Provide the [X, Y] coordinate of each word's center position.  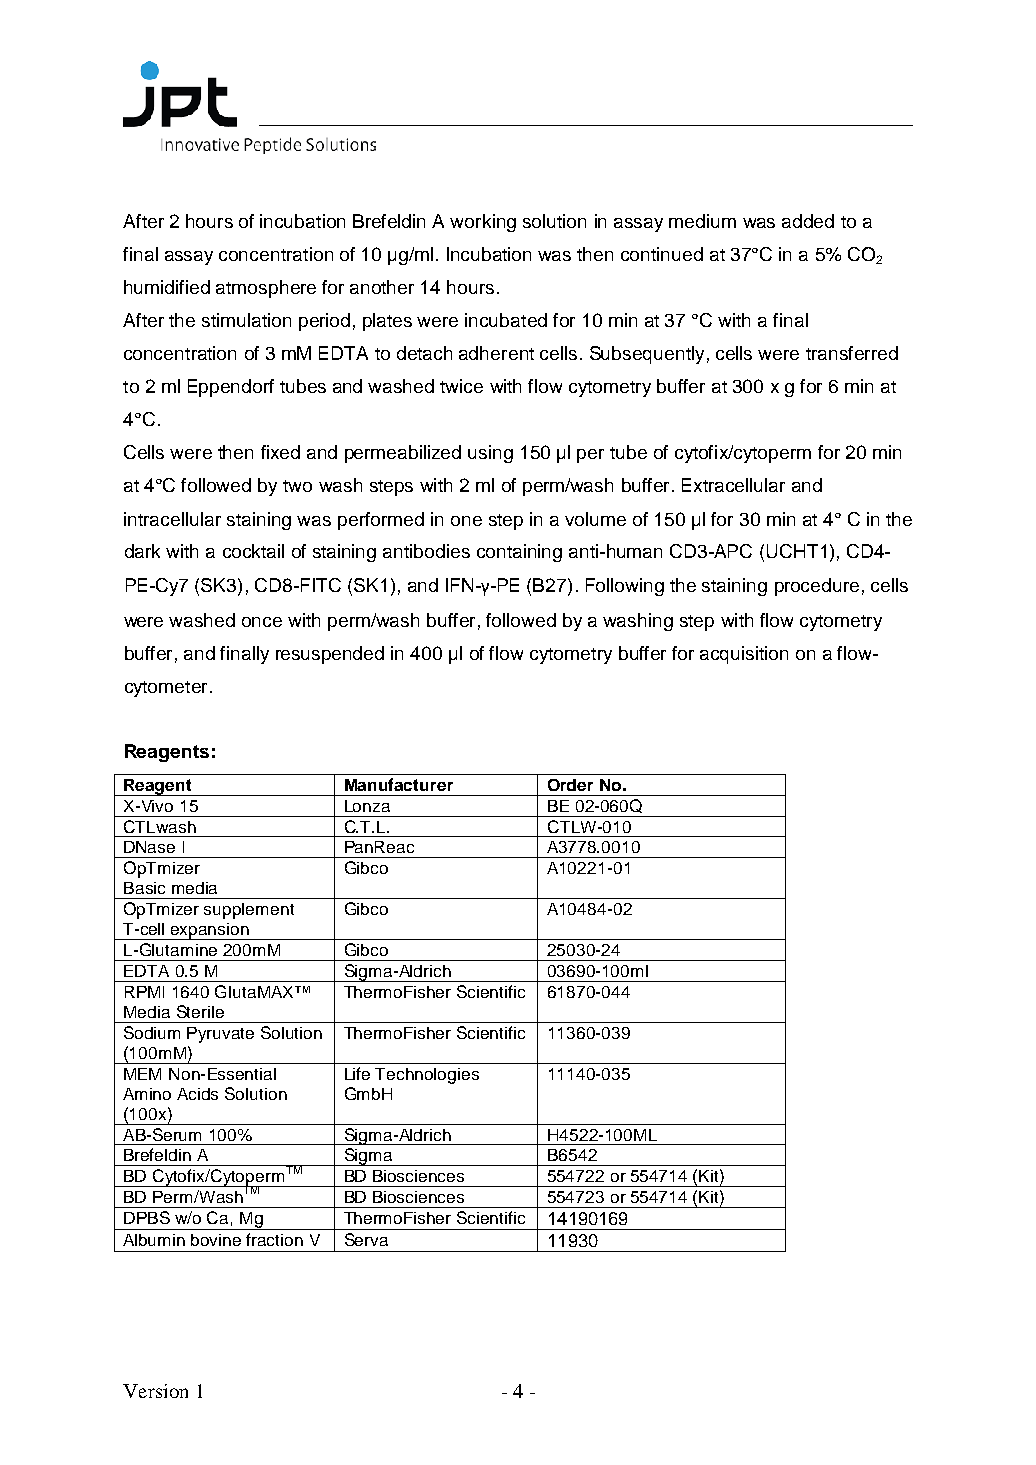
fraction [274, 1239]
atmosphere [266, 289]
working [483, 223]
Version [155, 1391]
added [808, 221]
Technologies [427, 1076]
